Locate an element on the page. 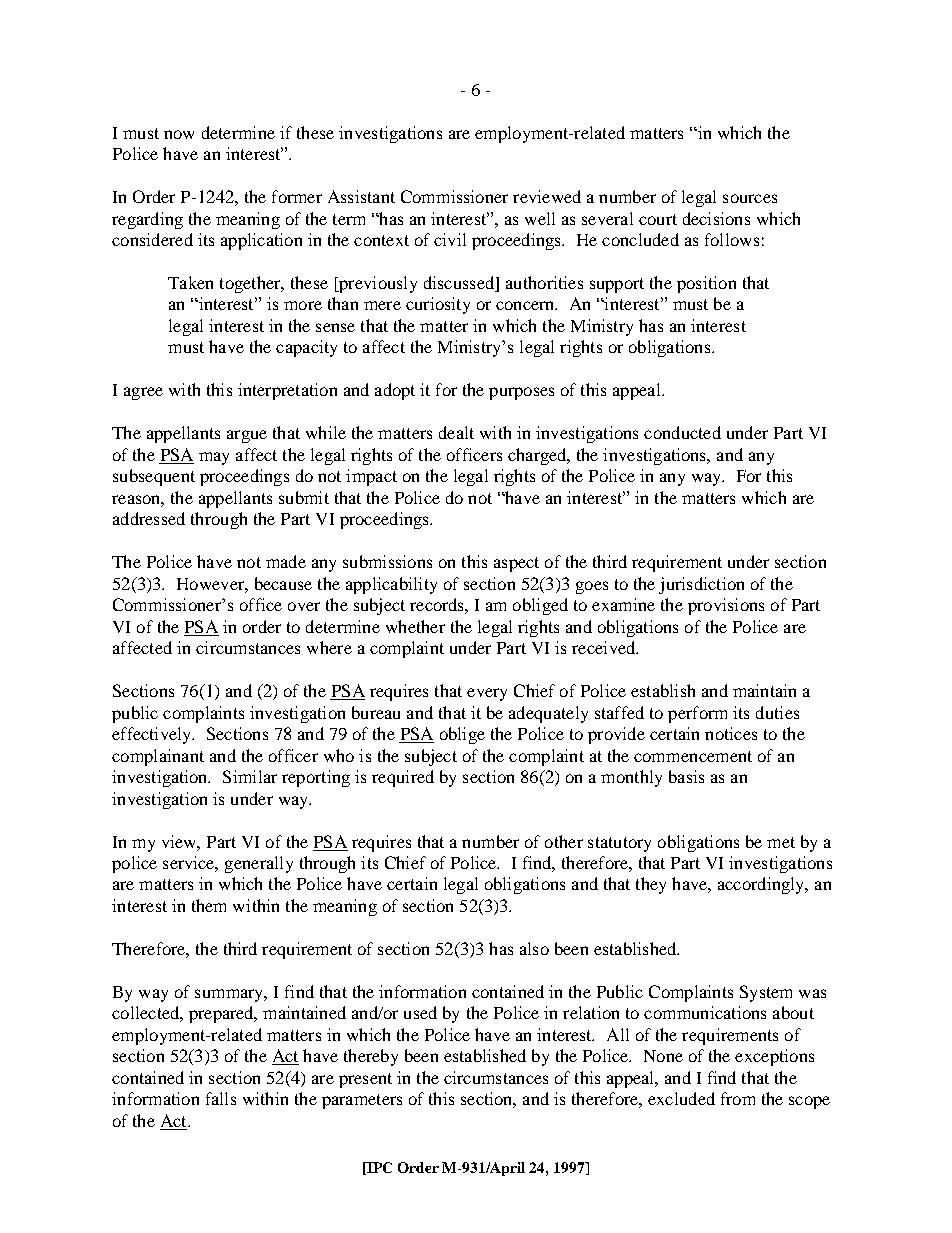 Image resolution: width=952 pixels, height=1233 pixels. commencement is located at coordinates (693, 756).
